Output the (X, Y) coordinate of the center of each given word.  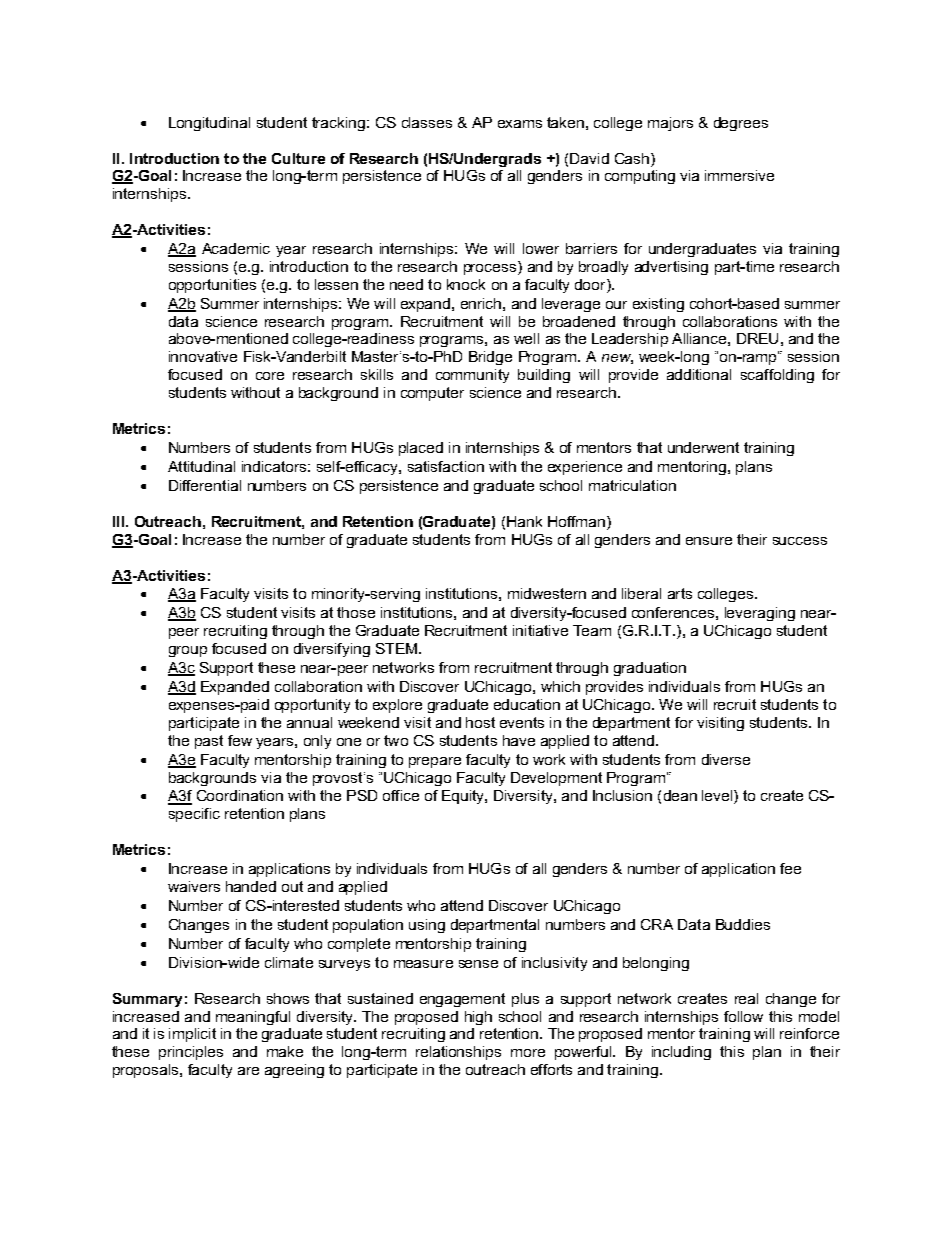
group (188, 651)
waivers (194, 886)
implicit (192, 1035)
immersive (739, 175)
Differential (205, 485)
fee (790, 868)
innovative (203, 356)
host (480, 722)
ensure (709, 541)
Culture (298, 158)
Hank (524, 521)
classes (427, 122)
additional (699, 374)
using (427, 926)
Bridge (490, 358)
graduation (650, 669)
